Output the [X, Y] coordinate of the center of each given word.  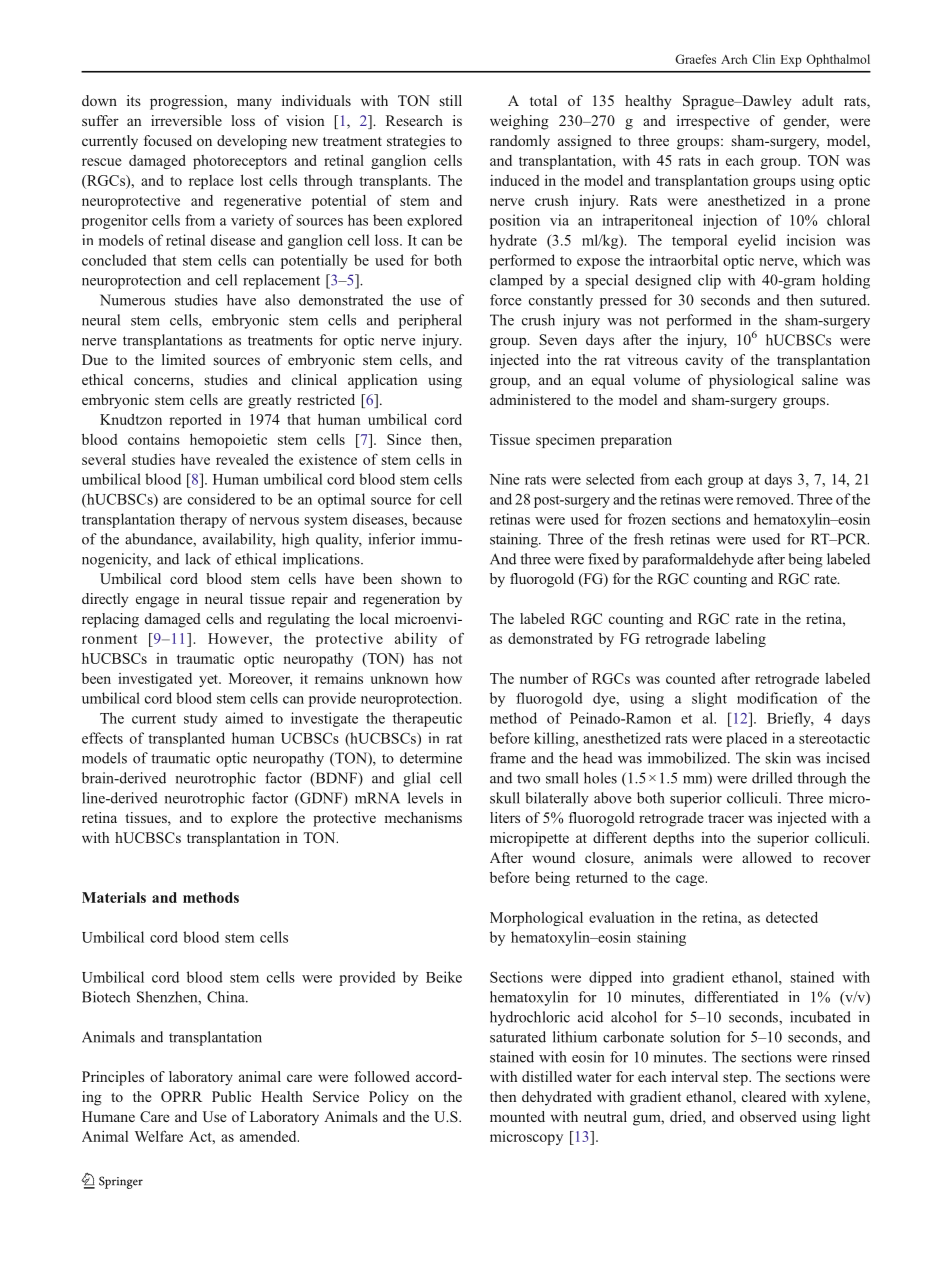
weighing [519, 122]
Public [231, 1096]
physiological [751, 381]
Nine [505, 479]
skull [505, 798]
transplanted [186, 739]
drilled [772, 778]
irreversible [186, 120]
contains [154, 439]
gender [806, 122]
